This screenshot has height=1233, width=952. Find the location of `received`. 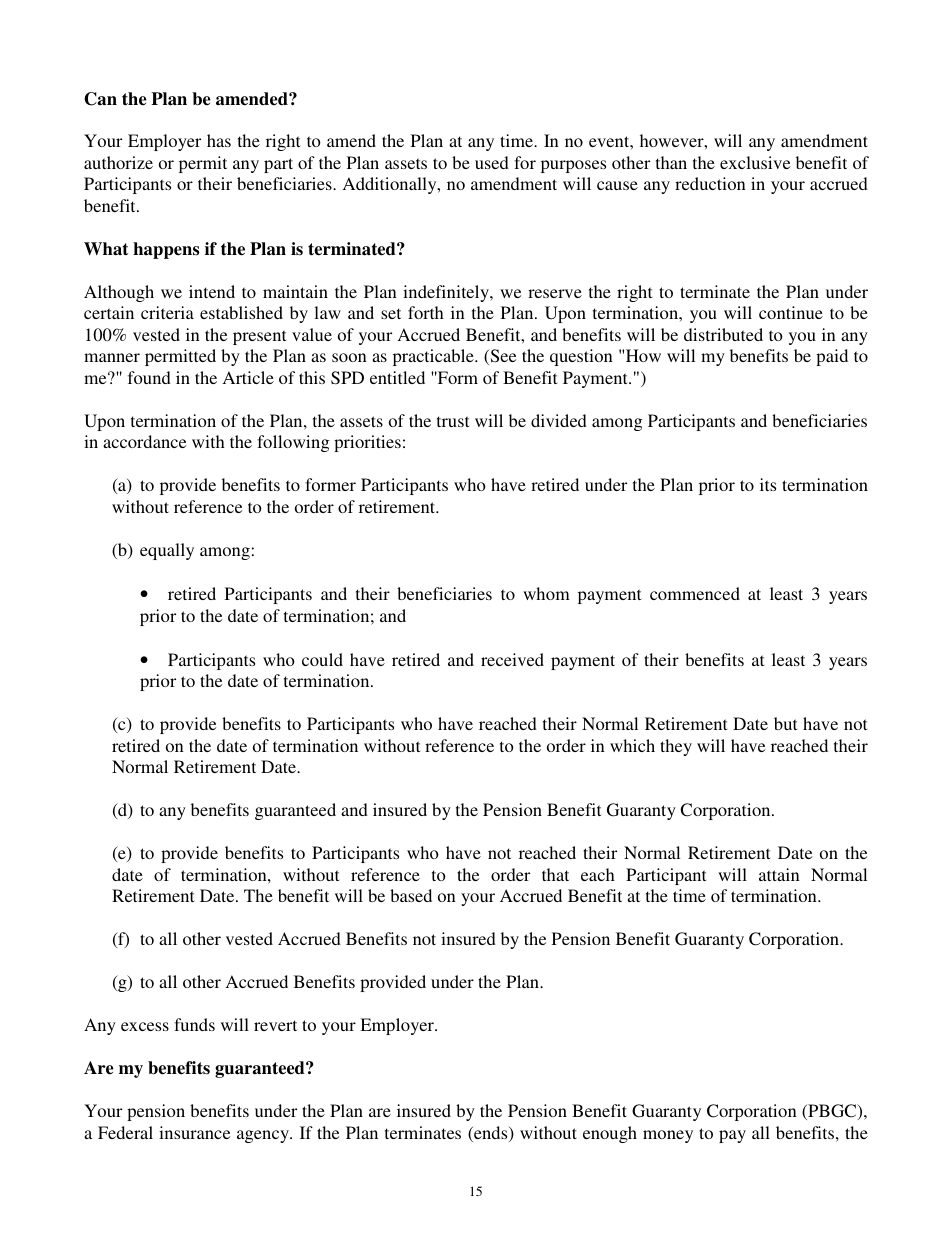

received is located at coordinates (512, 659).
